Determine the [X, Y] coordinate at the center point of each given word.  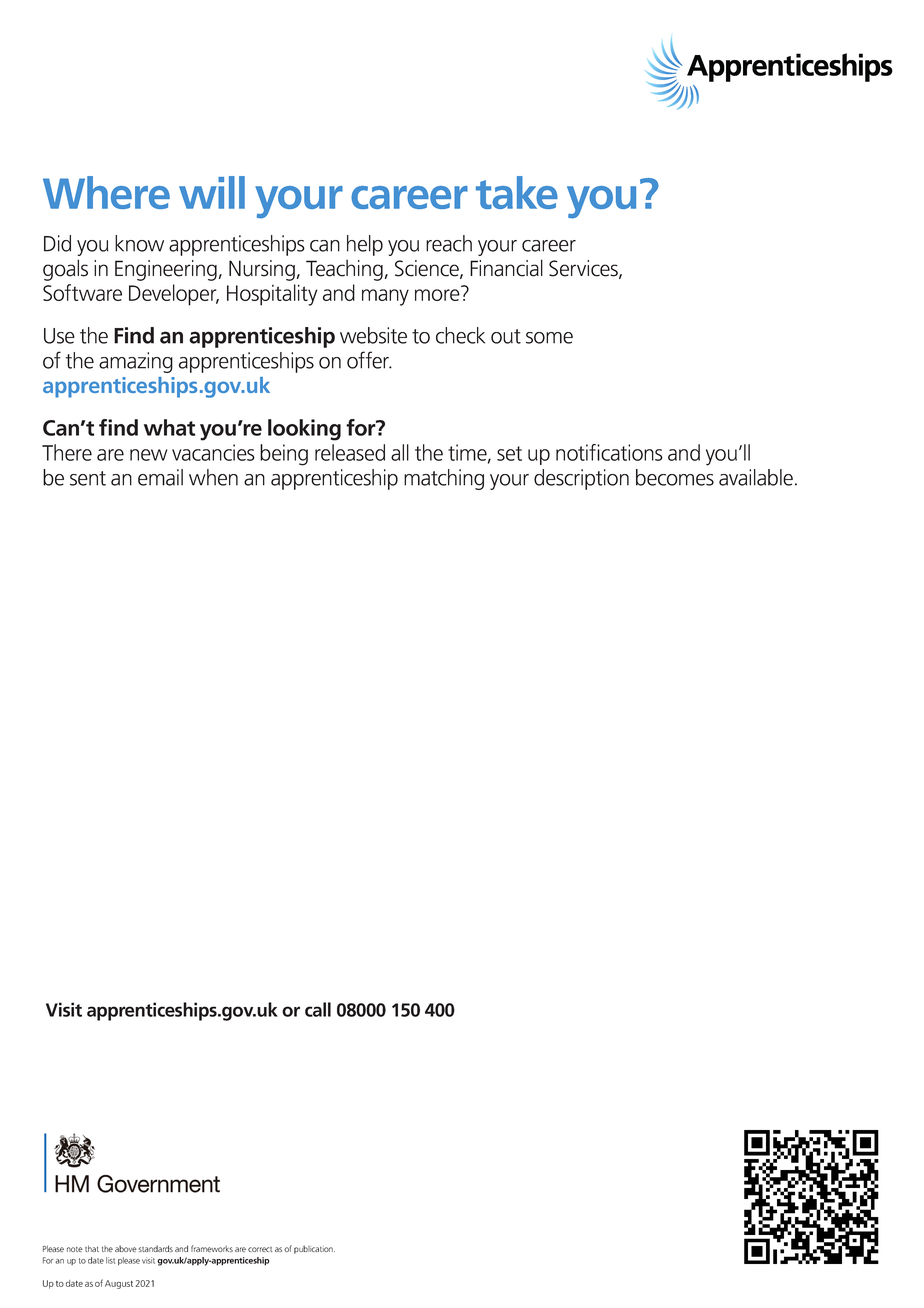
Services [584, 269]
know [139, 243]
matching [444, 479]
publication [314, 1249]
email [160, 477]
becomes [675, 477]
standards [155, 1248]
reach [449, 243]
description [581, 479]
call [318, 1009]
